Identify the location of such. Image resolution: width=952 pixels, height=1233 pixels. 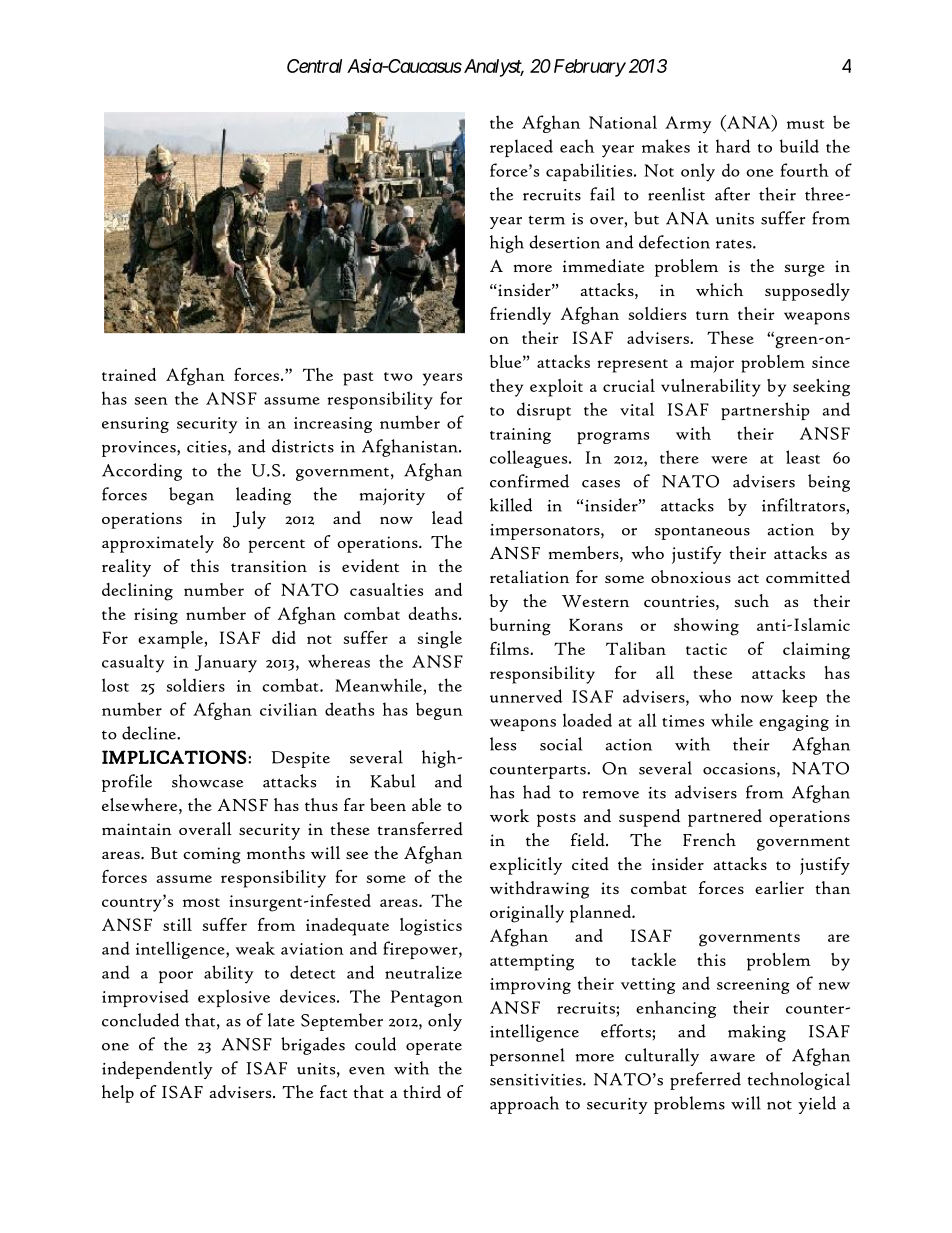
(751, 600).
